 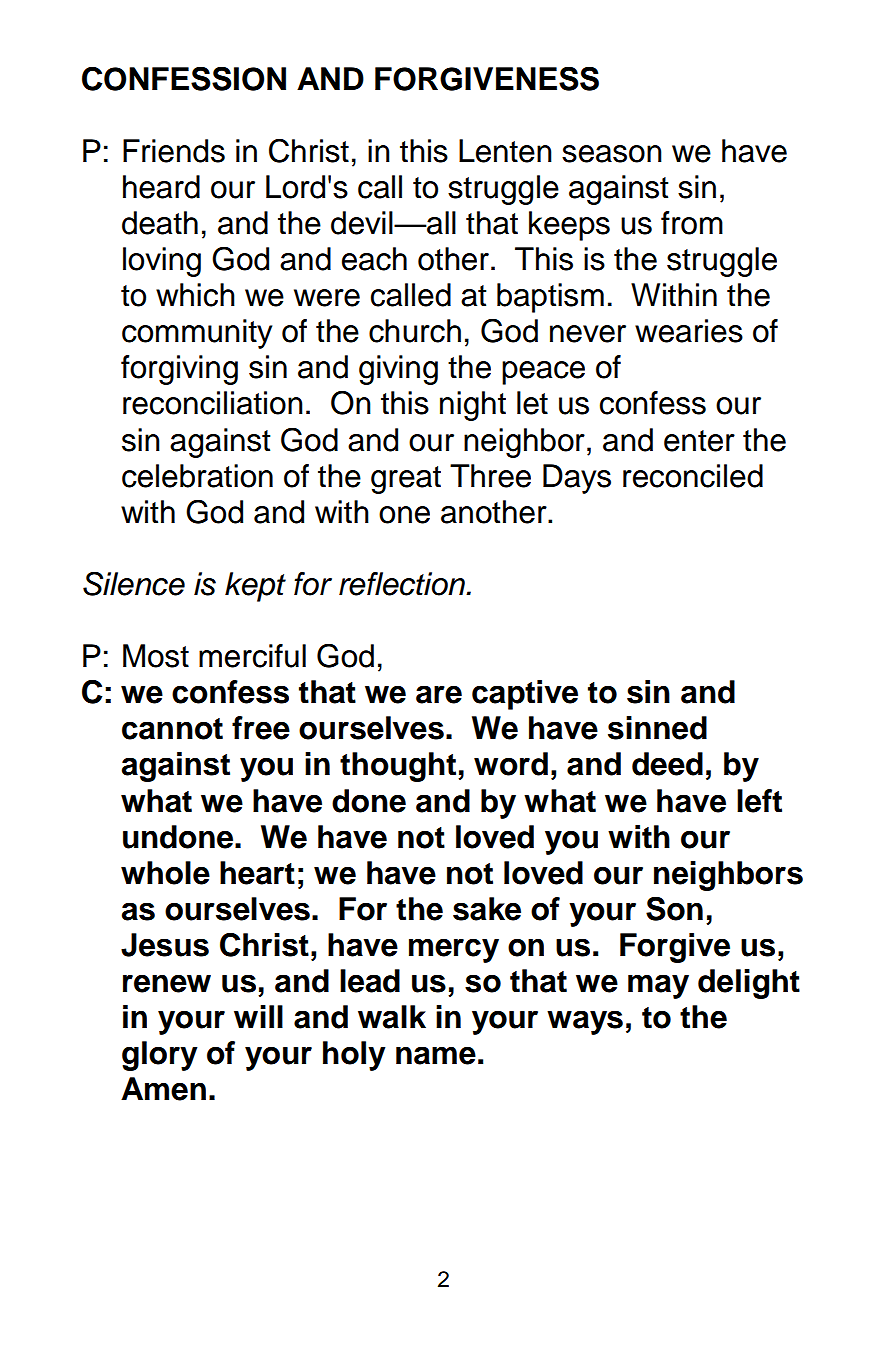 What do you see at coordinates (699, 441) in the screenshot?
I see `enter` at bounding box center [699, 441].
